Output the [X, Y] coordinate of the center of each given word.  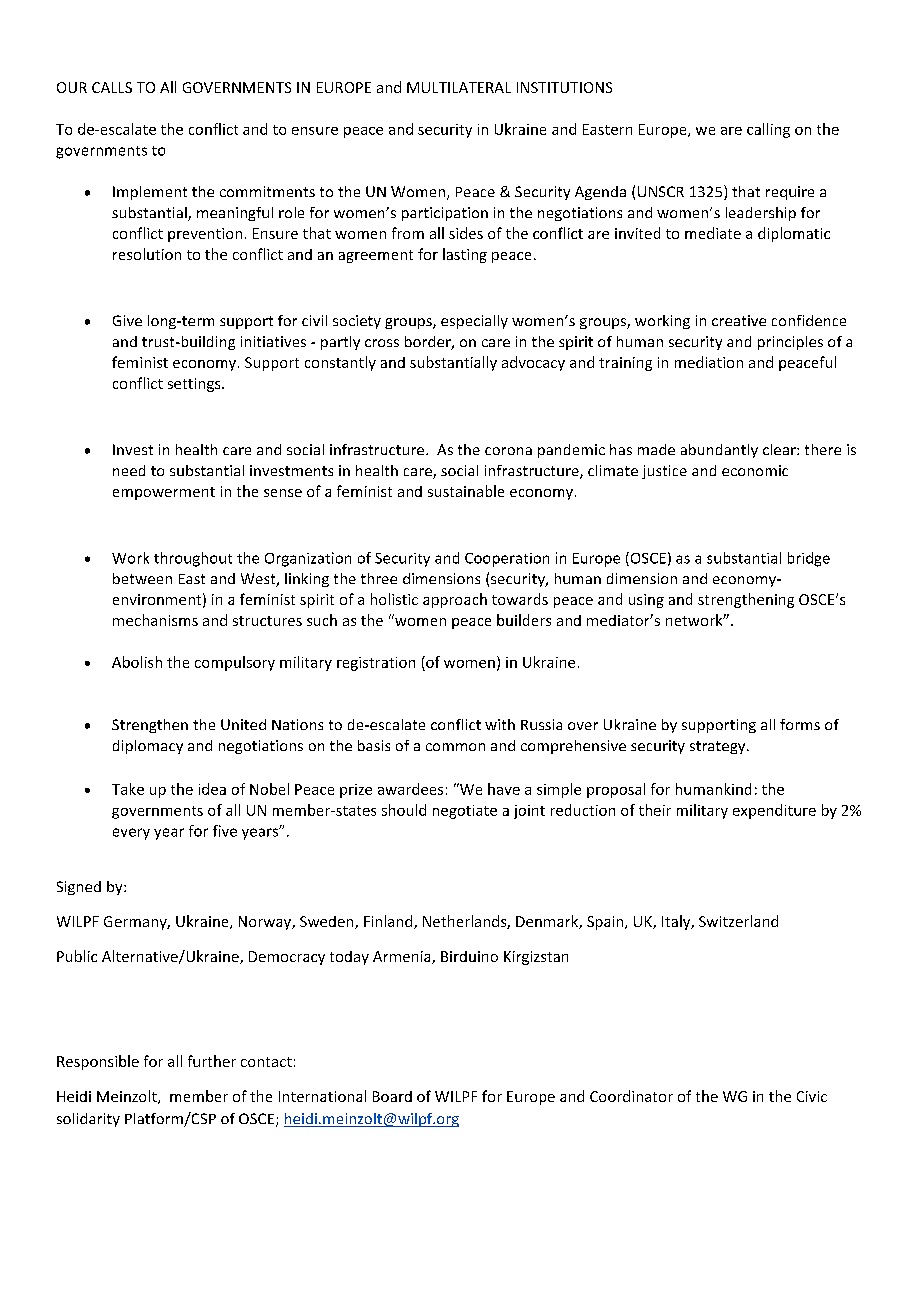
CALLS [112, 87]
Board [392, 1096]
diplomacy [148, 747]
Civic [812, 1096]
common [455, 747]
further [212, 1061]
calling [768, 130]
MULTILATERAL [459, 87]
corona [508, 451]
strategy [719, 747]
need [129, 470]
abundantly [719, 451]
